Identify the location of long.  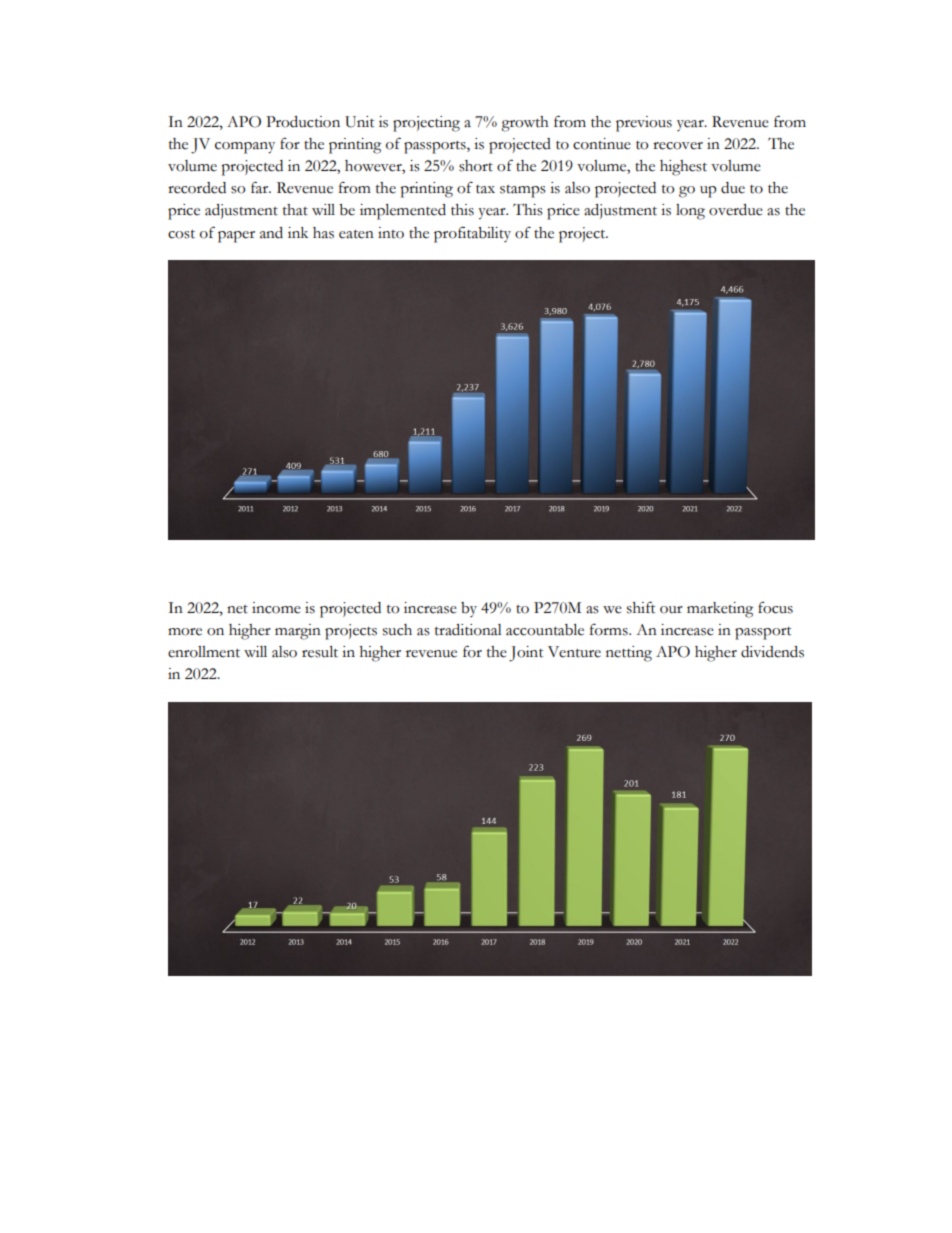
(690, 212).
